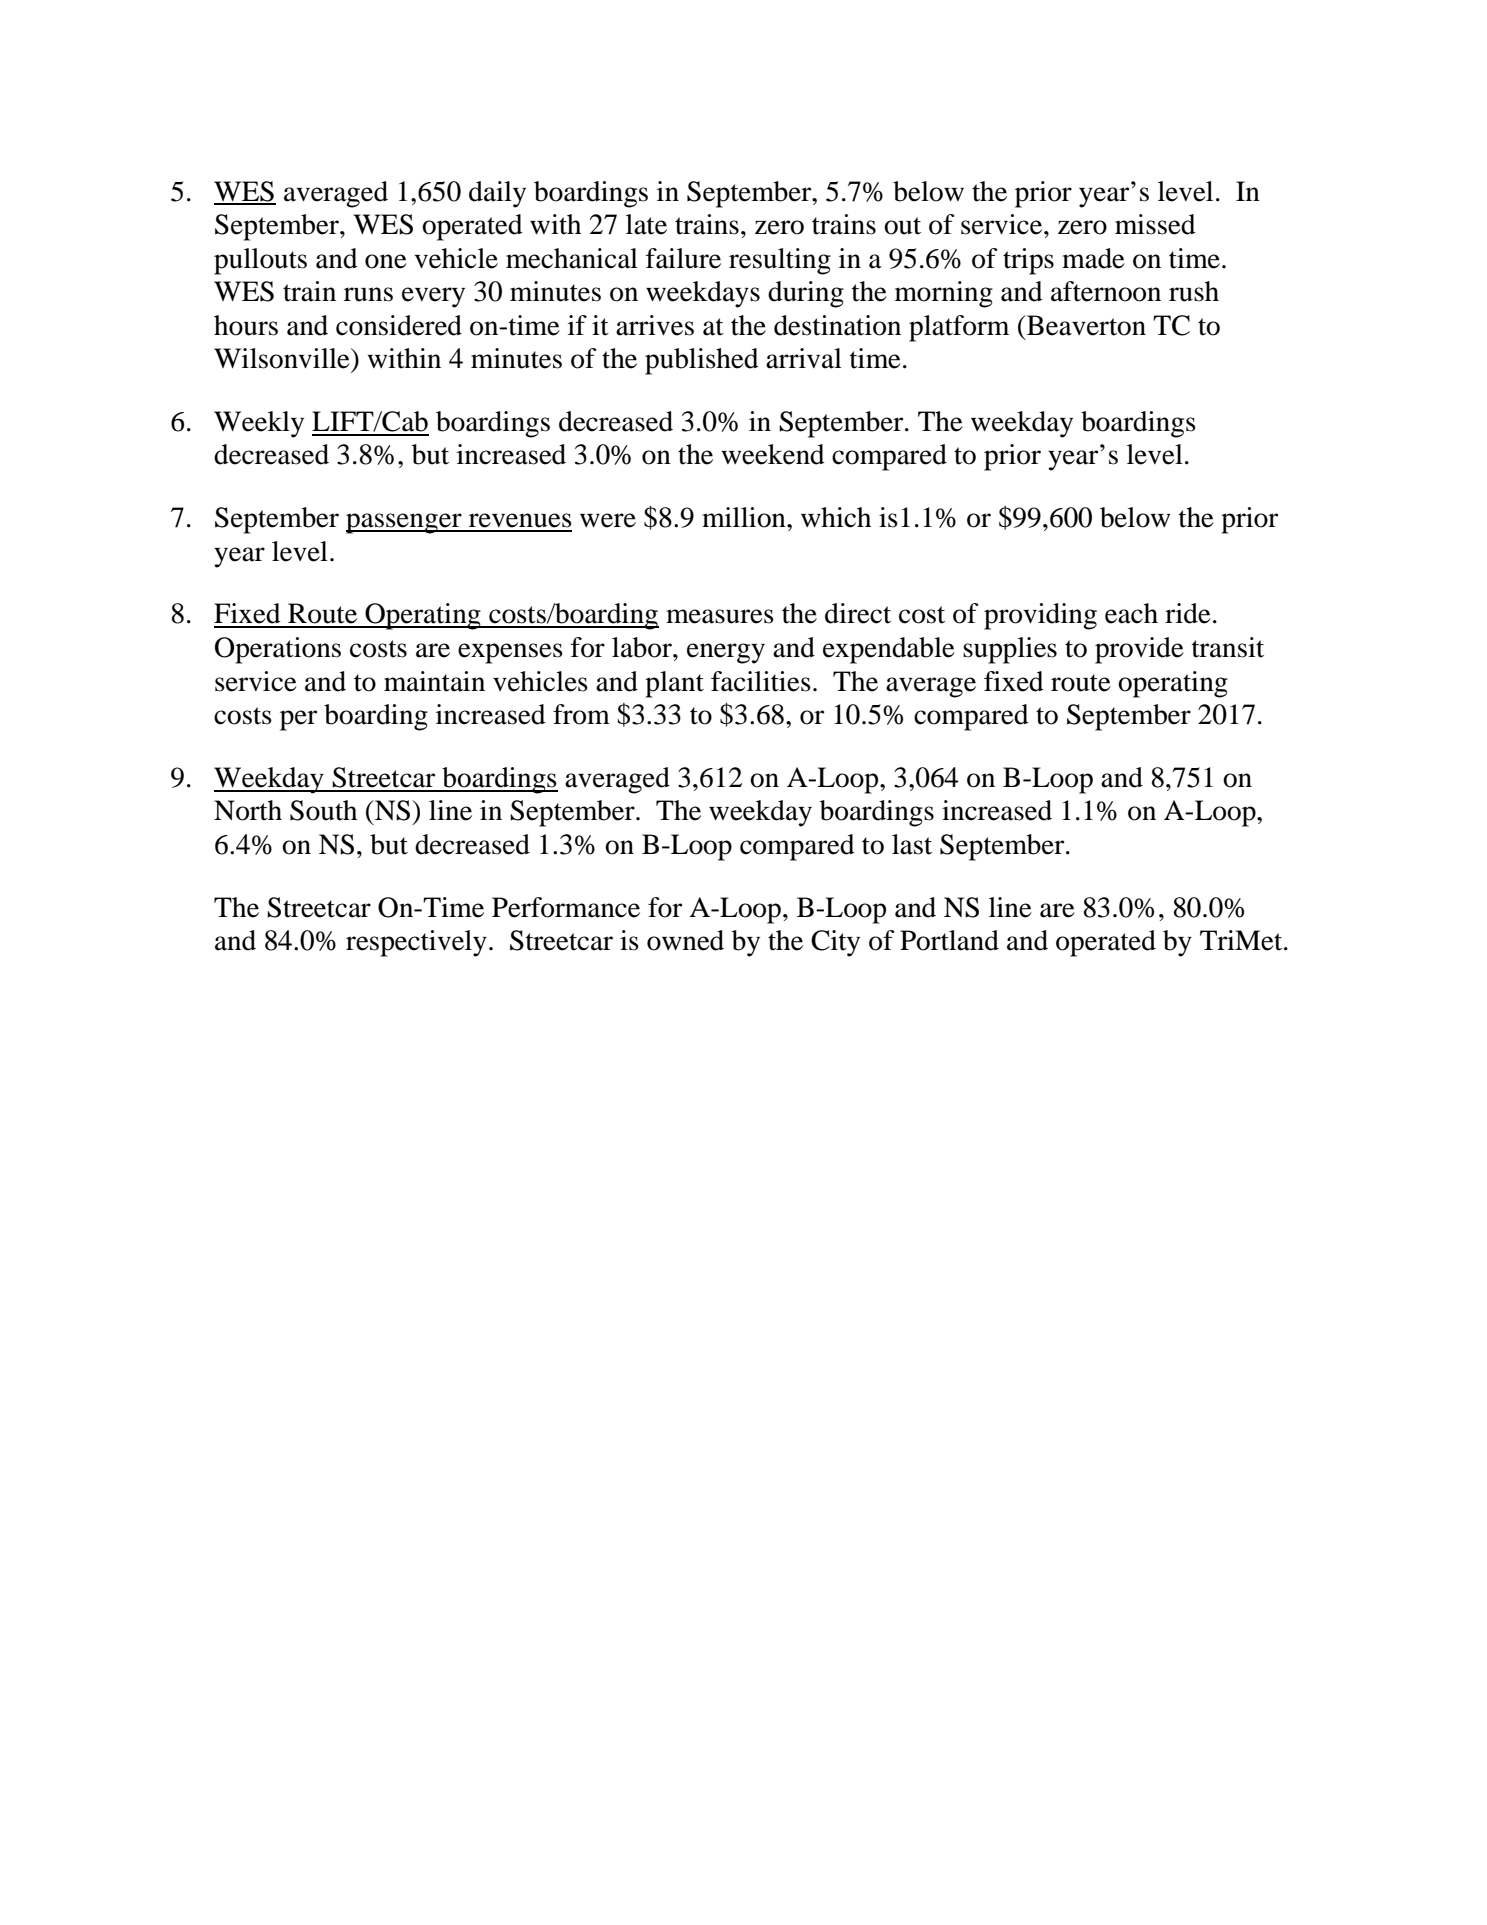 Image resolution: width=1487 pixels, height=1925 pixels. I want to click on maintain, so click(434, 681).
